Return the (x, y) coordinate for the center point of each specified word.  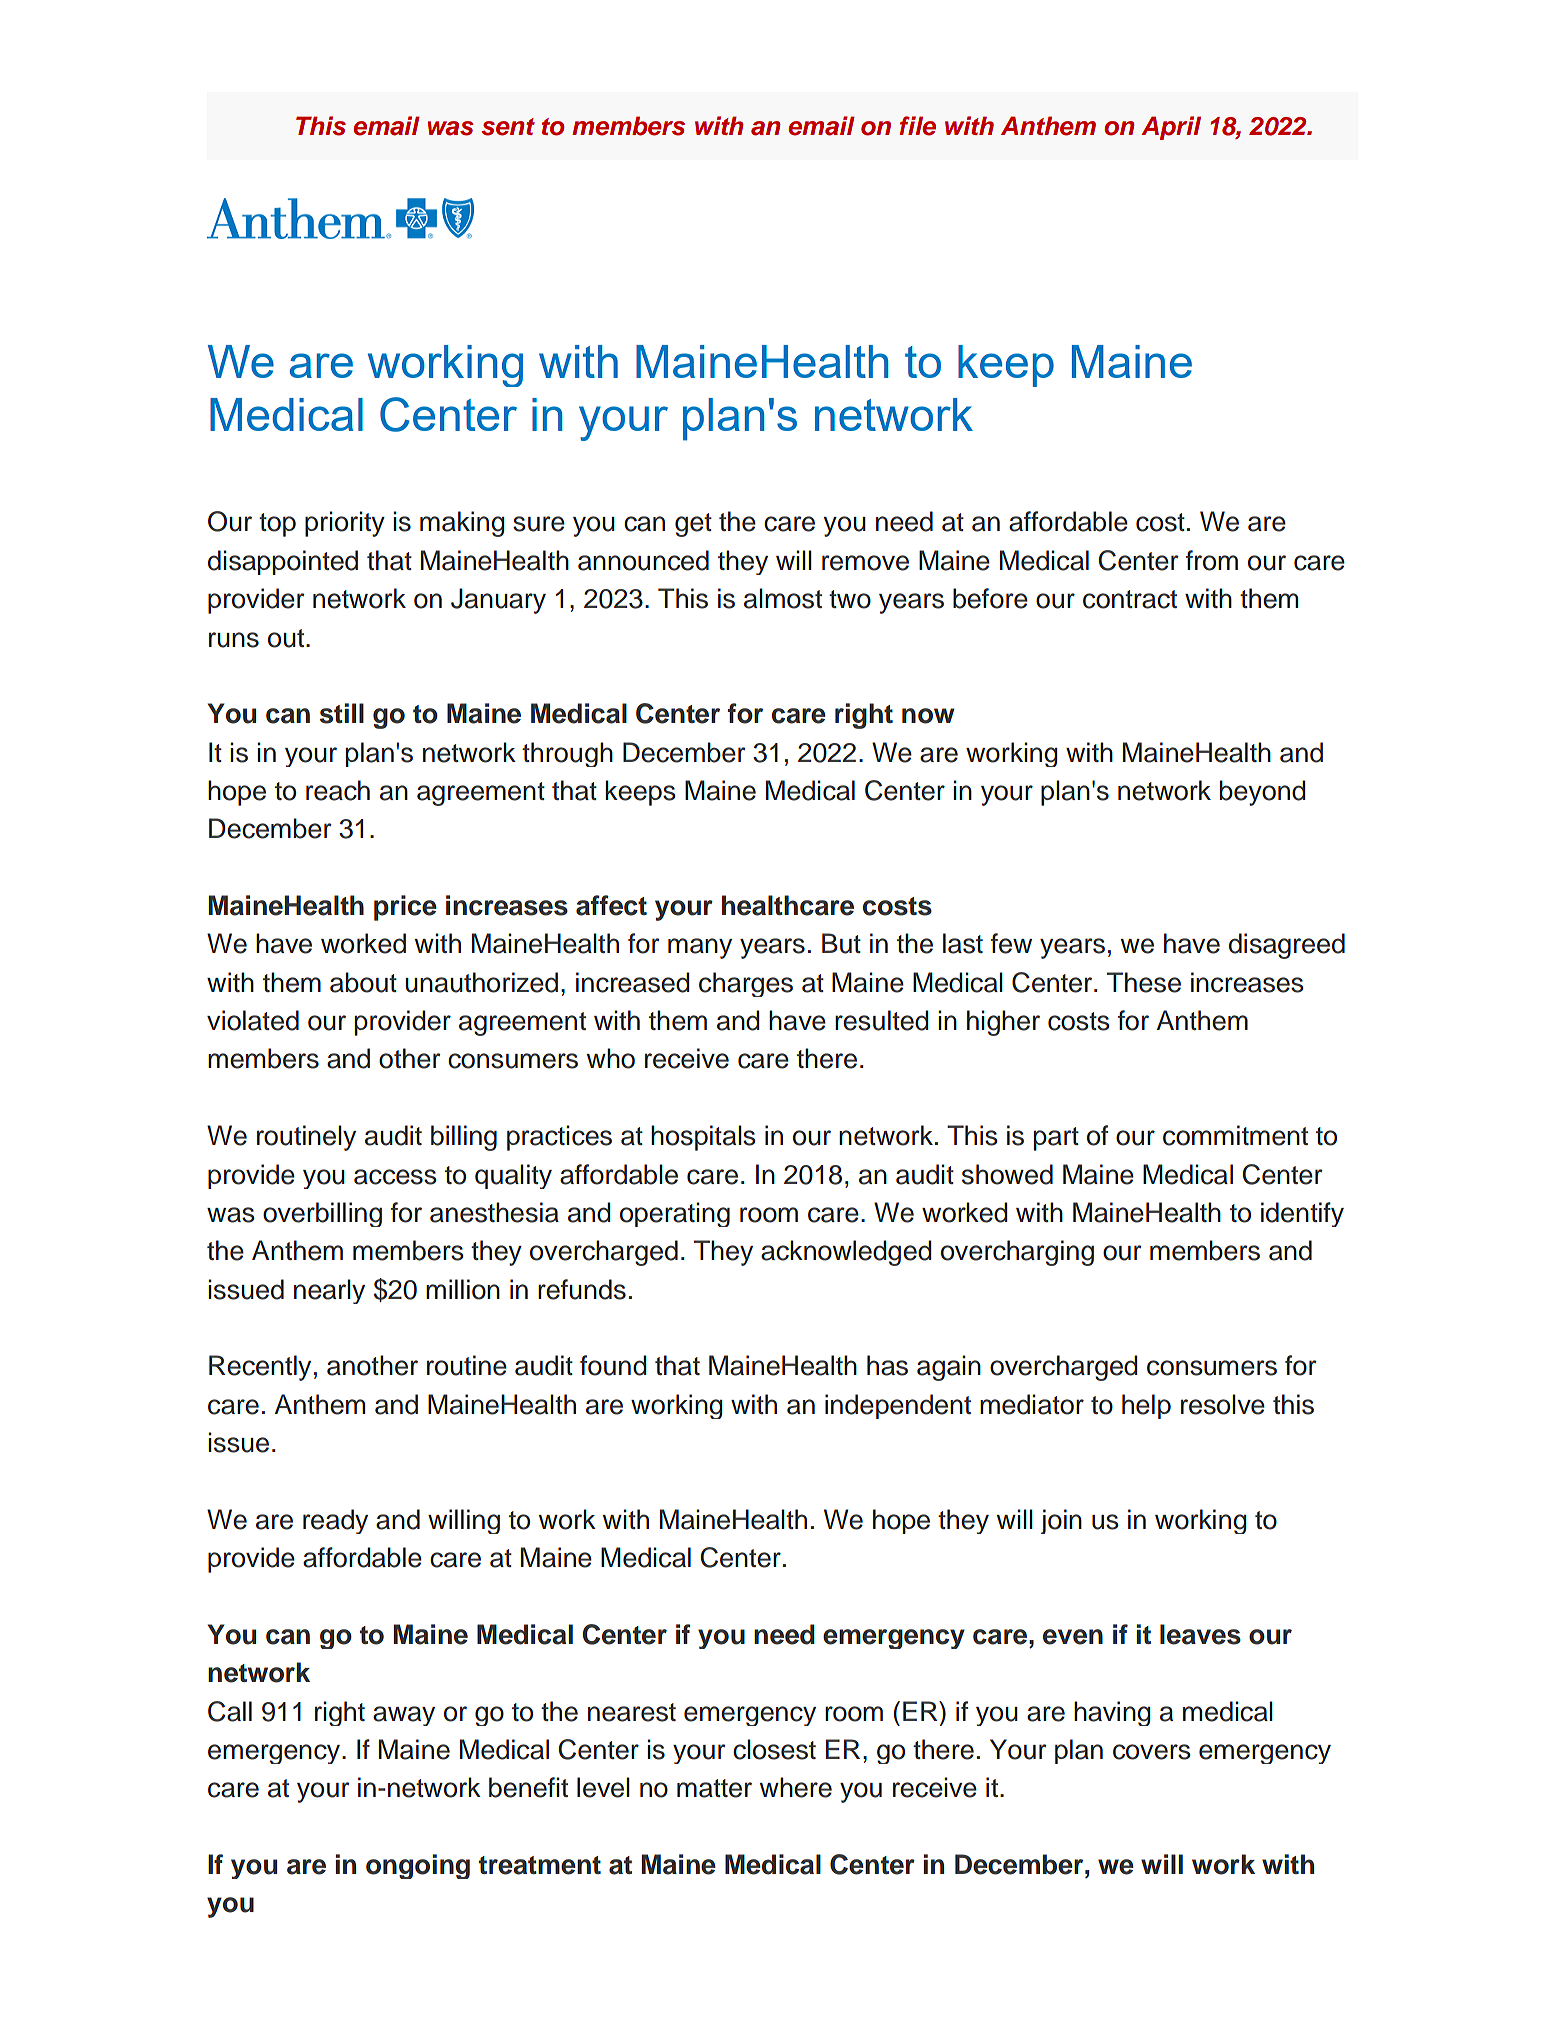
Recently (260, 1368)
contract (1130, 599)
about (363, 982)
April (1171, 128)
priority (345, 524)
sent (508, 127)
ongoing (418, 1866)
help (1146, 1406)
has (887, 1365)
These (1144, 982)
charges (746, 984)
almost (783, 598)
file (918, 126)
